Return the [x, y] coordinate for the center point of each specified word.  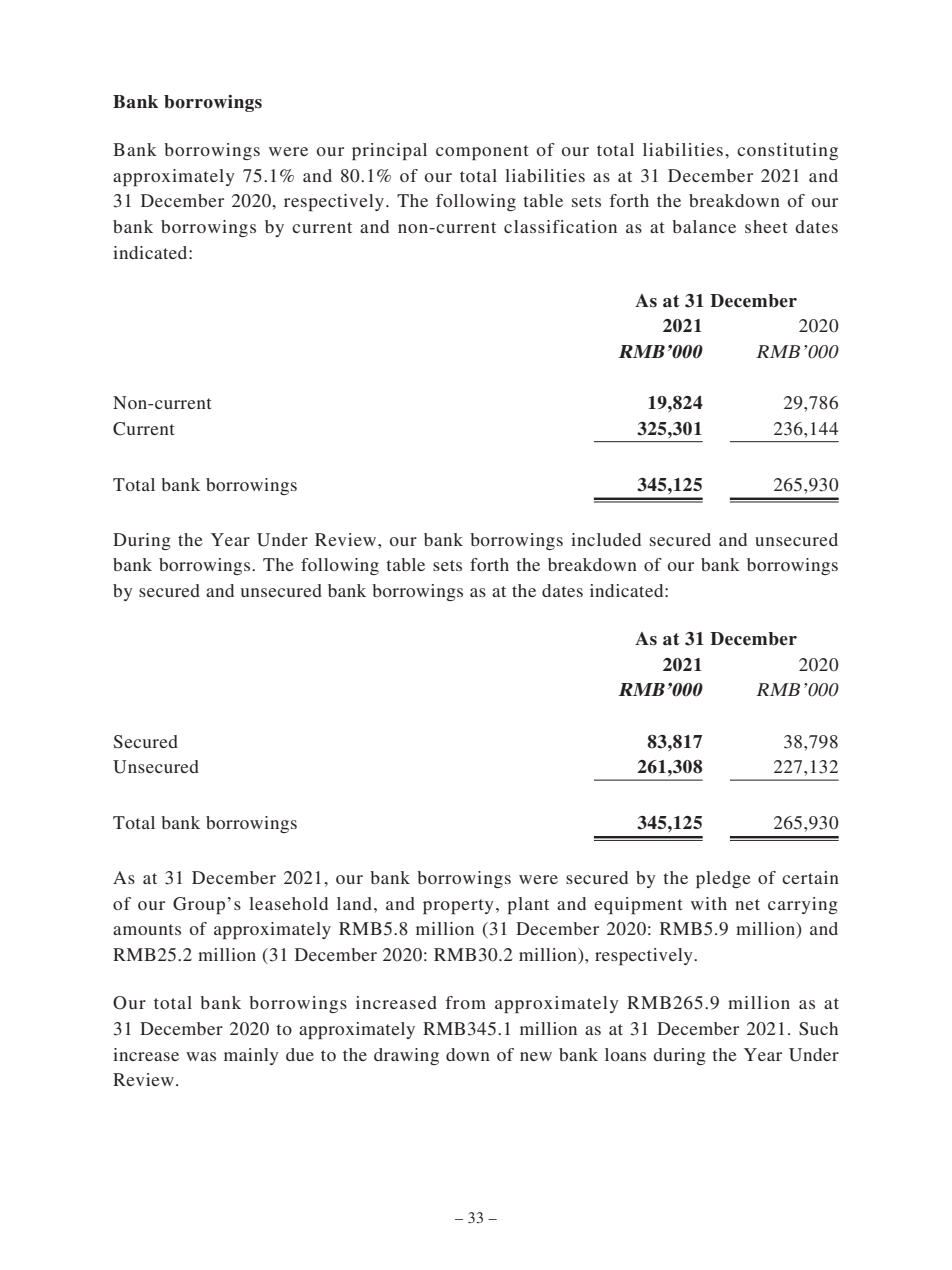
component [482, 152]
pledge [723, 879]
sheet [766, 226]
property [458, 906]
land [356, 903]
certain [810, 877]
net [747, 904]
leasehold [288, 903]
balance [704, 226]
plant [528, 905]
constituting [787, 151]
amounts [147, 929]
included [606, 539]
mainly [251, 1056]
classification [560, 226]
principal [389, 151]
